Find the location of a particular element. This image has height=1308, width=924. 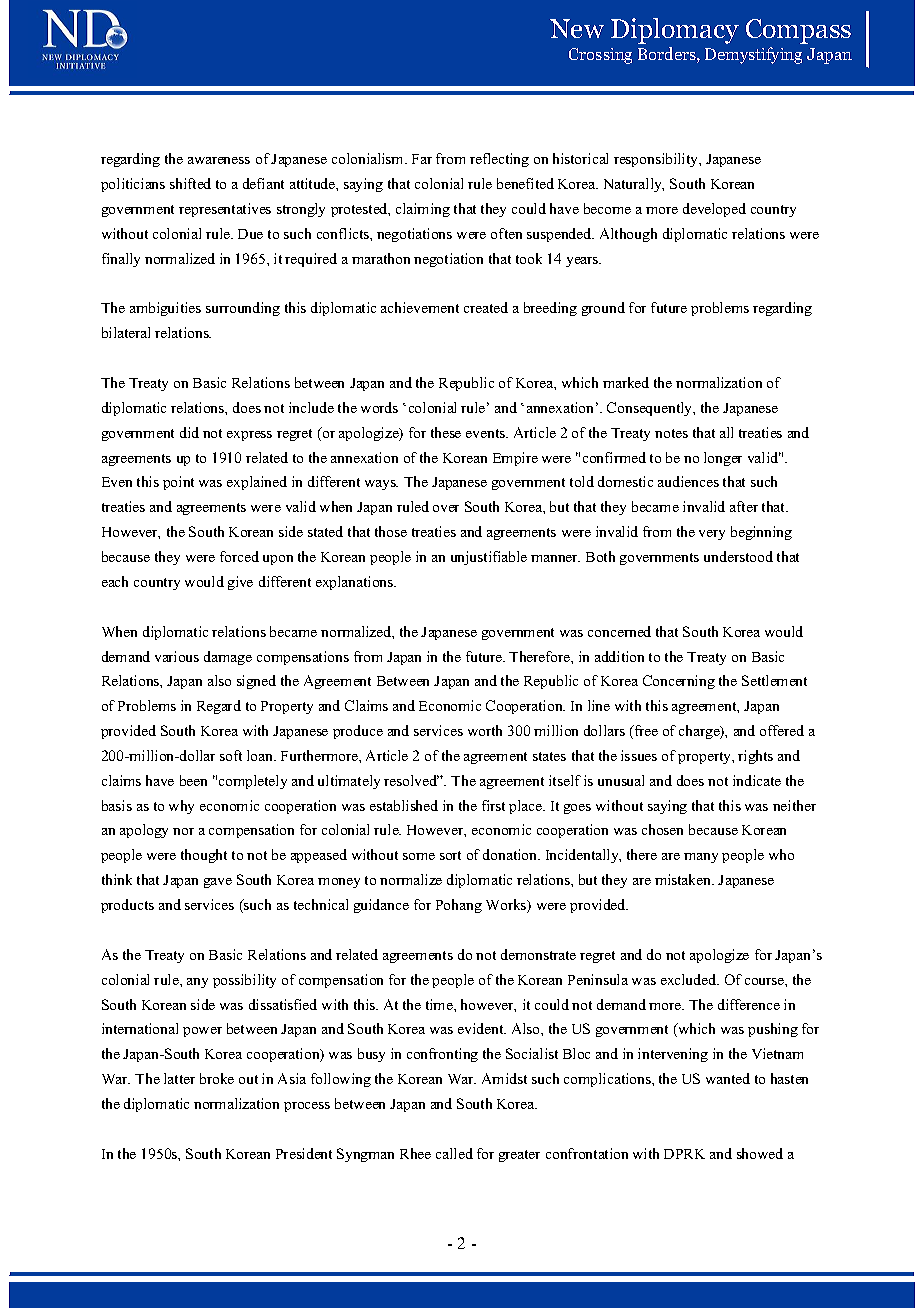

latter is located at coordinates (179, 1078).
